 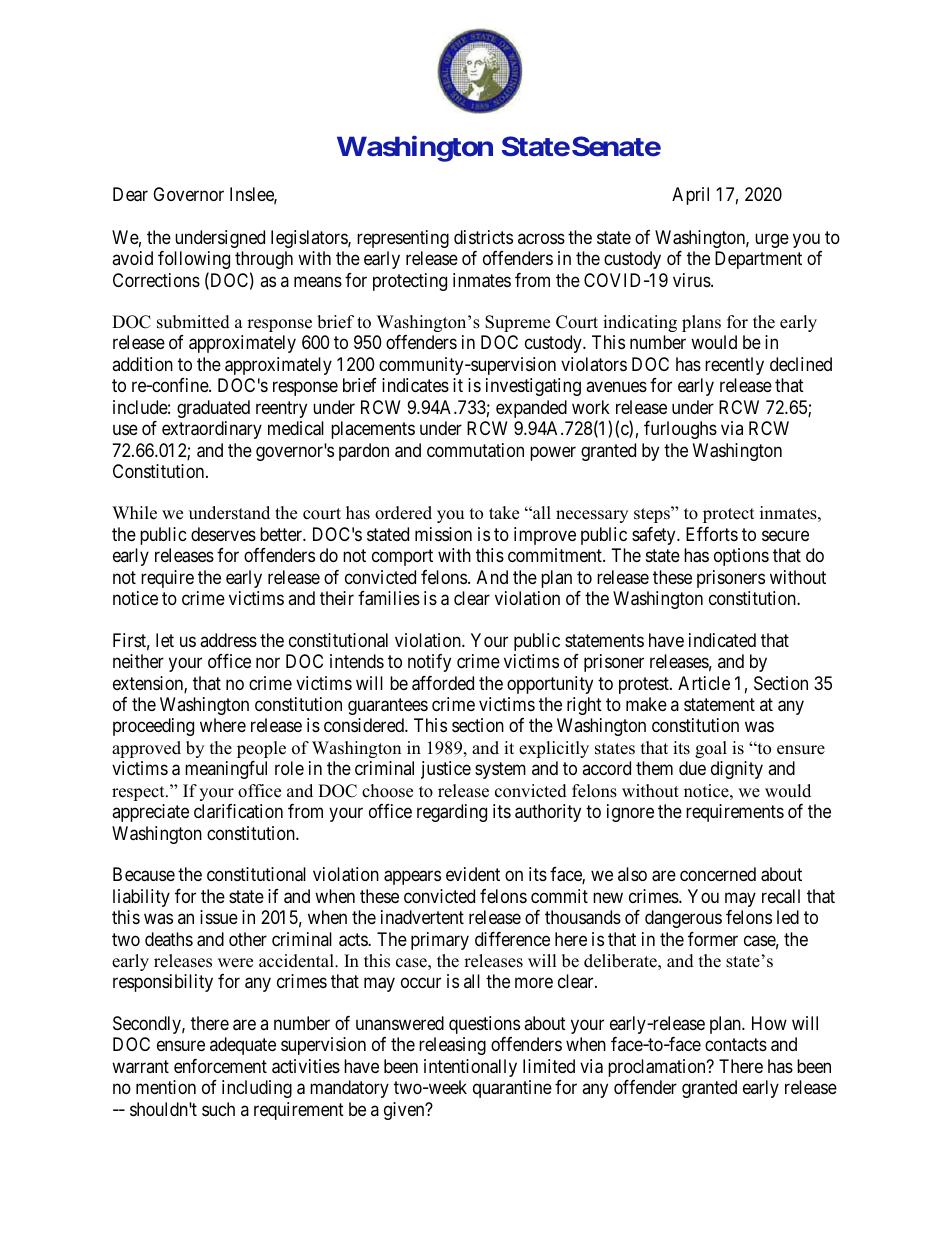 What do you see at coordinates (194, 260) in the document?
I see `following` at bounding box center [194, 260].
